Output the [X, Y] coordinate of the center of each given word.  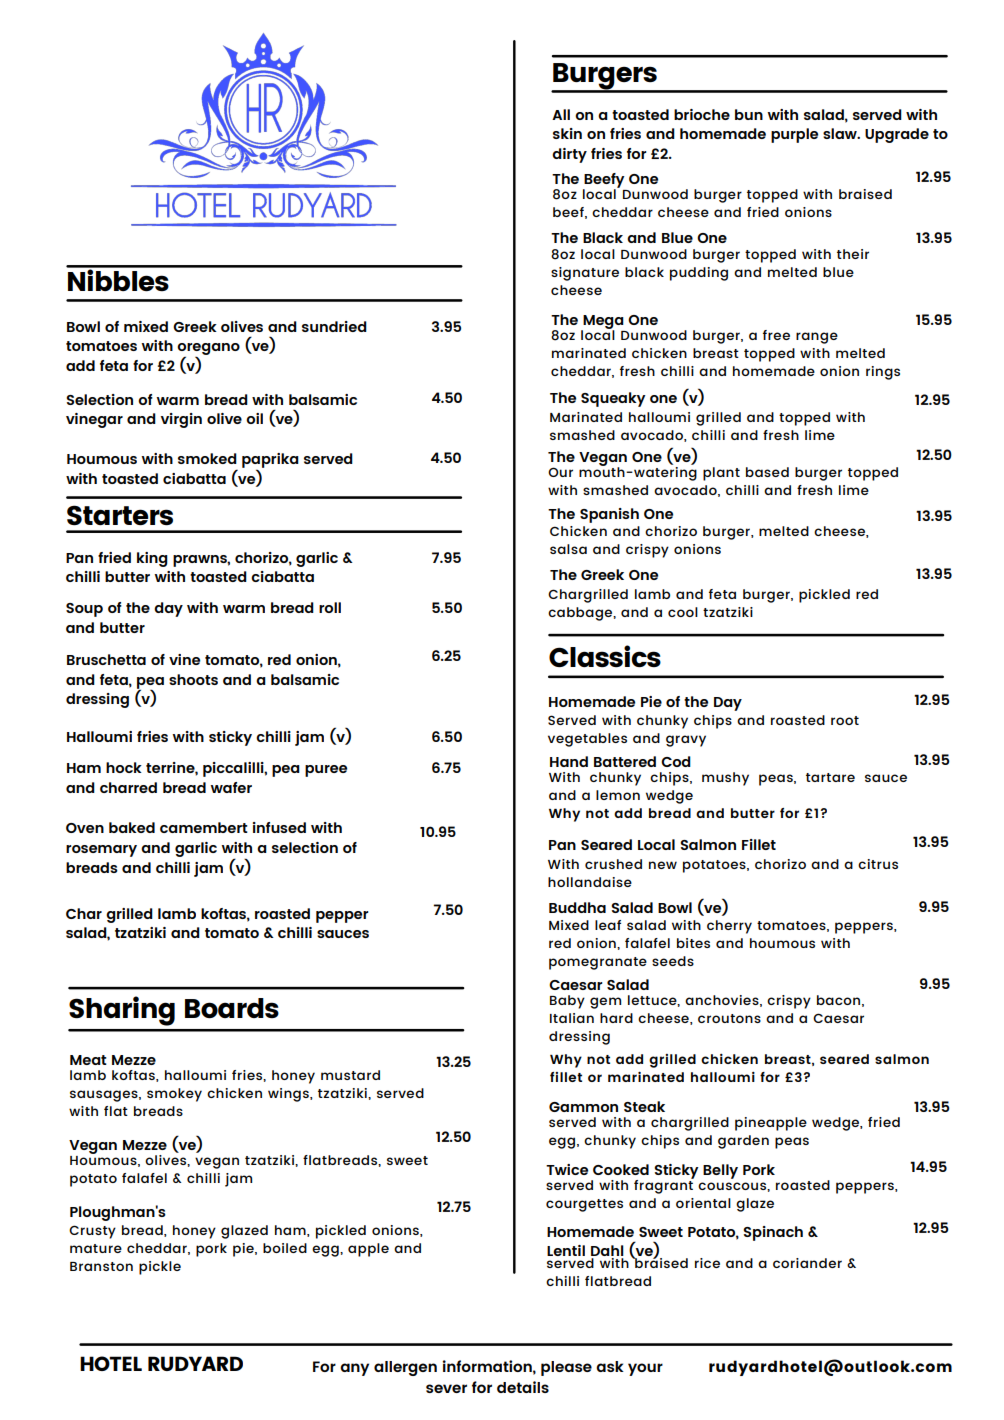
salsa [568, 549]
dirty [569, 155]
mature [96, 1248]
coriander [807, 1263]
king [152, 559]
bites [693, 943]
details [523, 1387]
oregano [208, 350]
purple [794, 135]
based [767, 472]
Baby [567, 1002]
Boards [232, 1008]
